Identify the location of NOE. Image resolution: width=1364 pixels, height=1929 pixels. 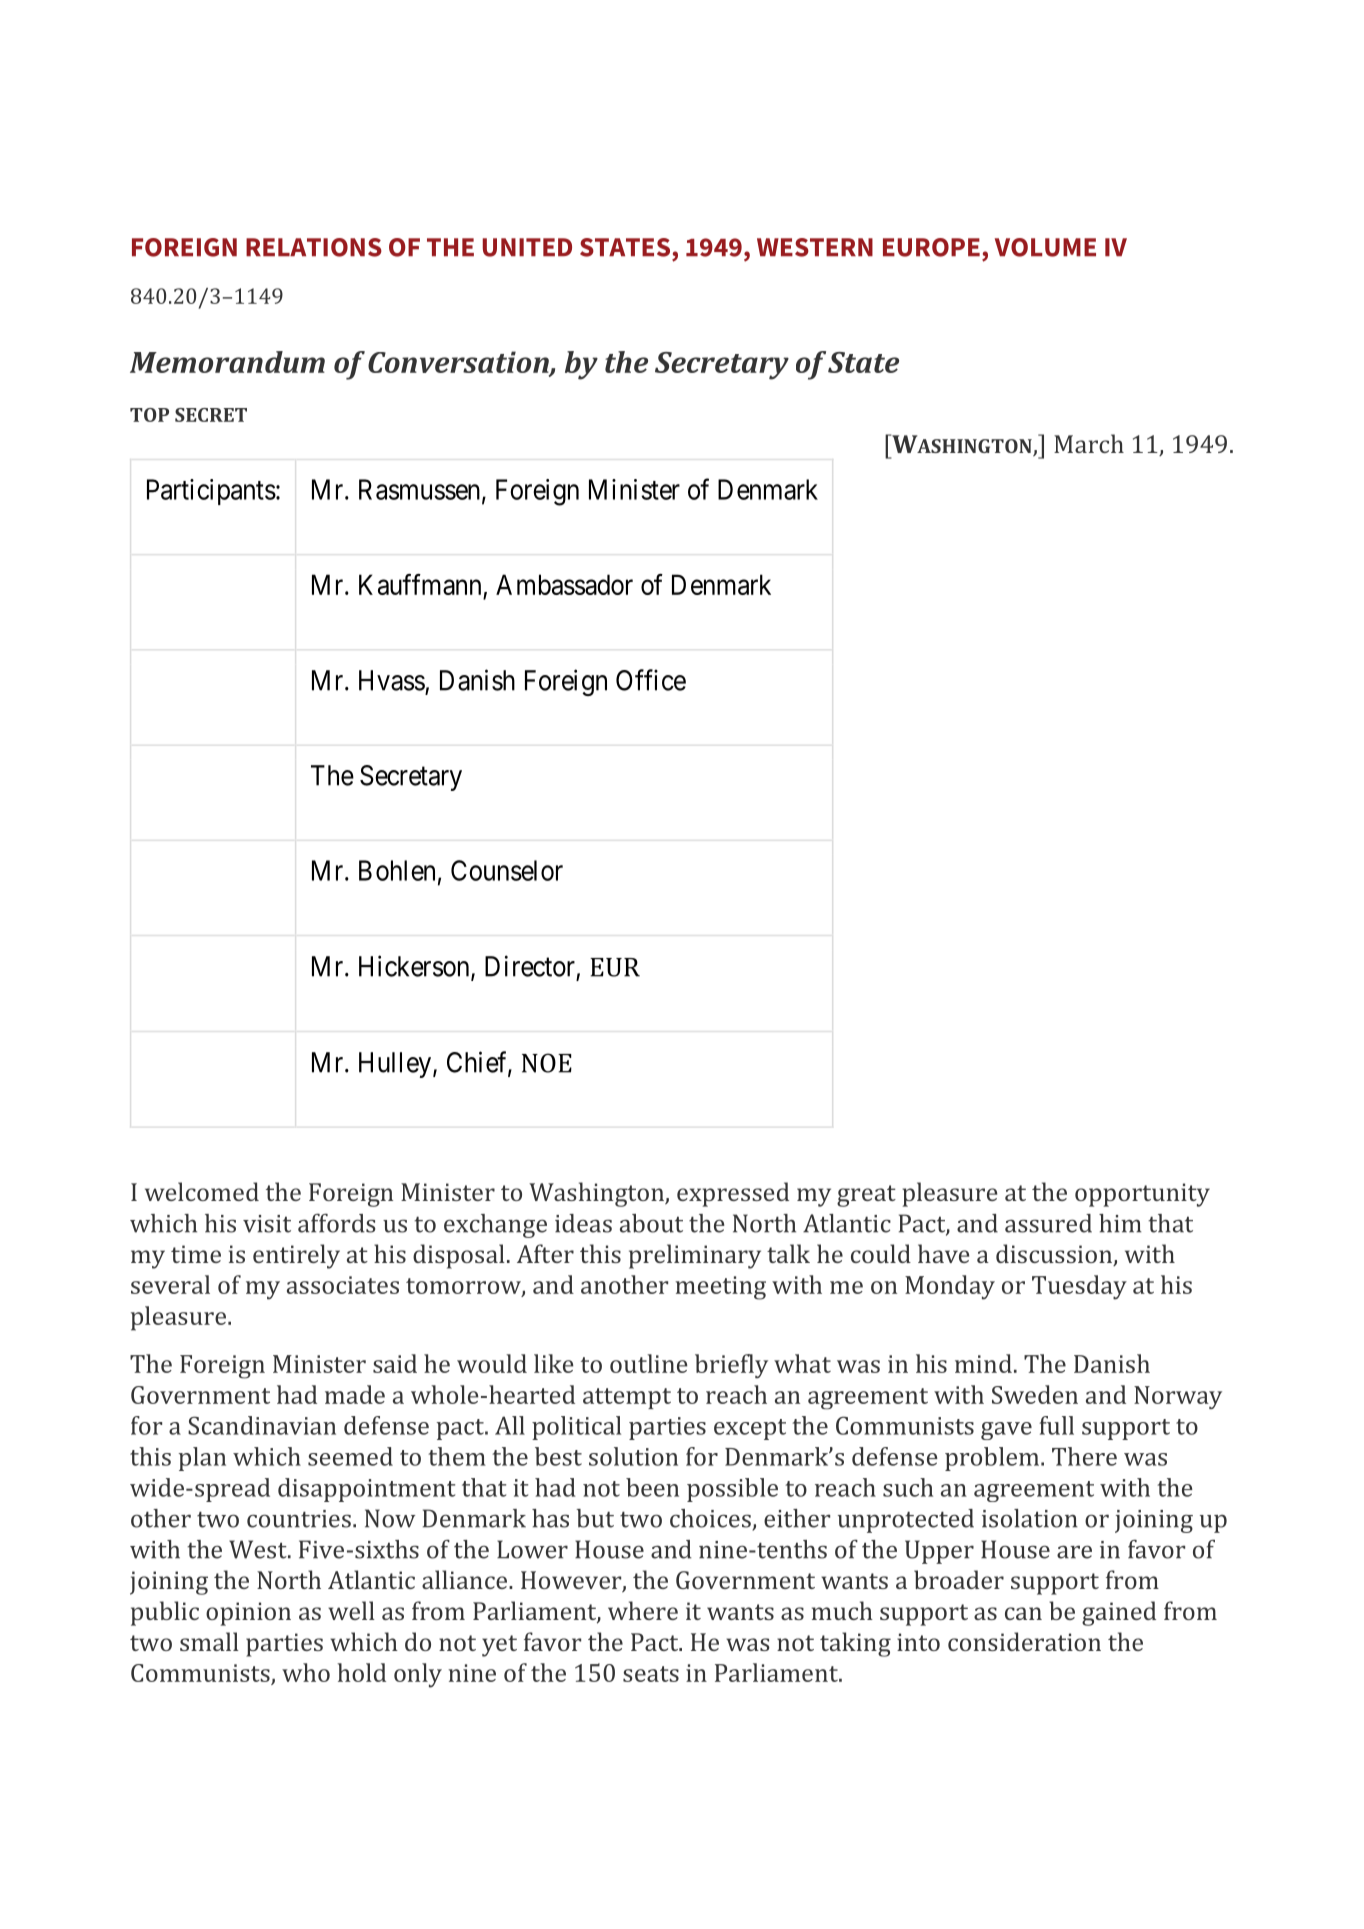
(547, 1063).
